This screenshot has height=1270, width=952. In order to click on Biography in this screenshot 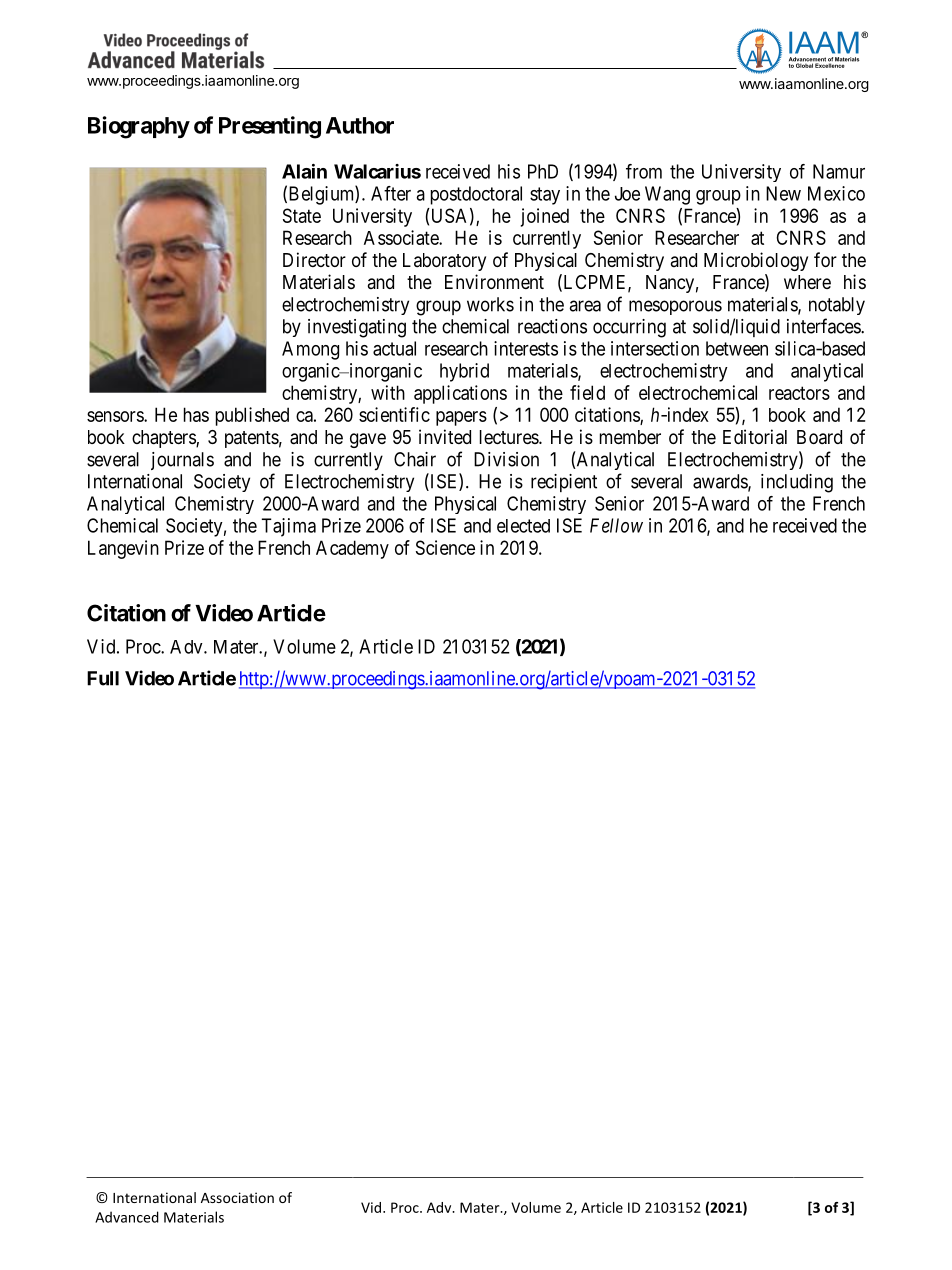, I will do `click(139, 127)`.
